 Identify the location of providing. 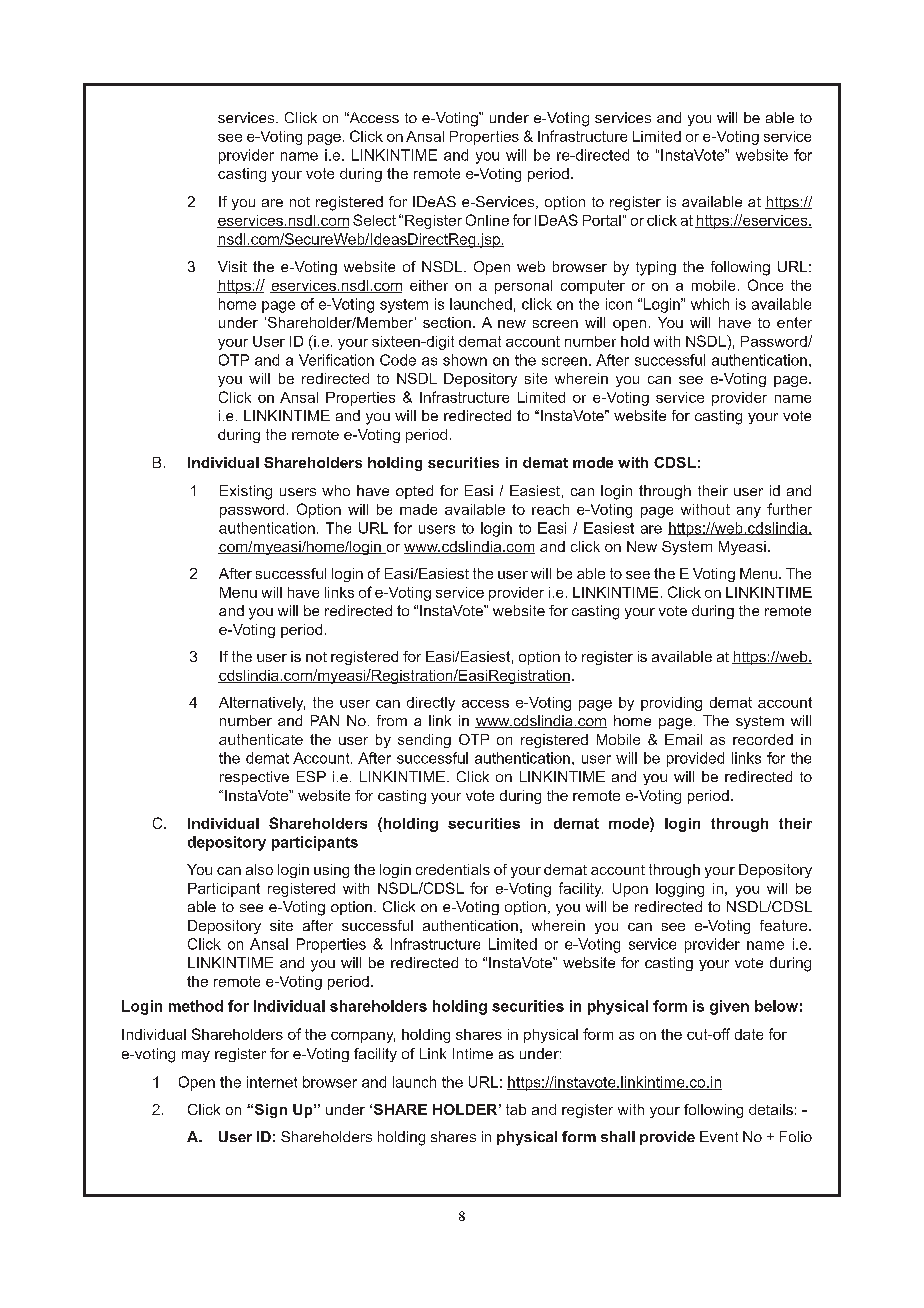
(671, 704).
